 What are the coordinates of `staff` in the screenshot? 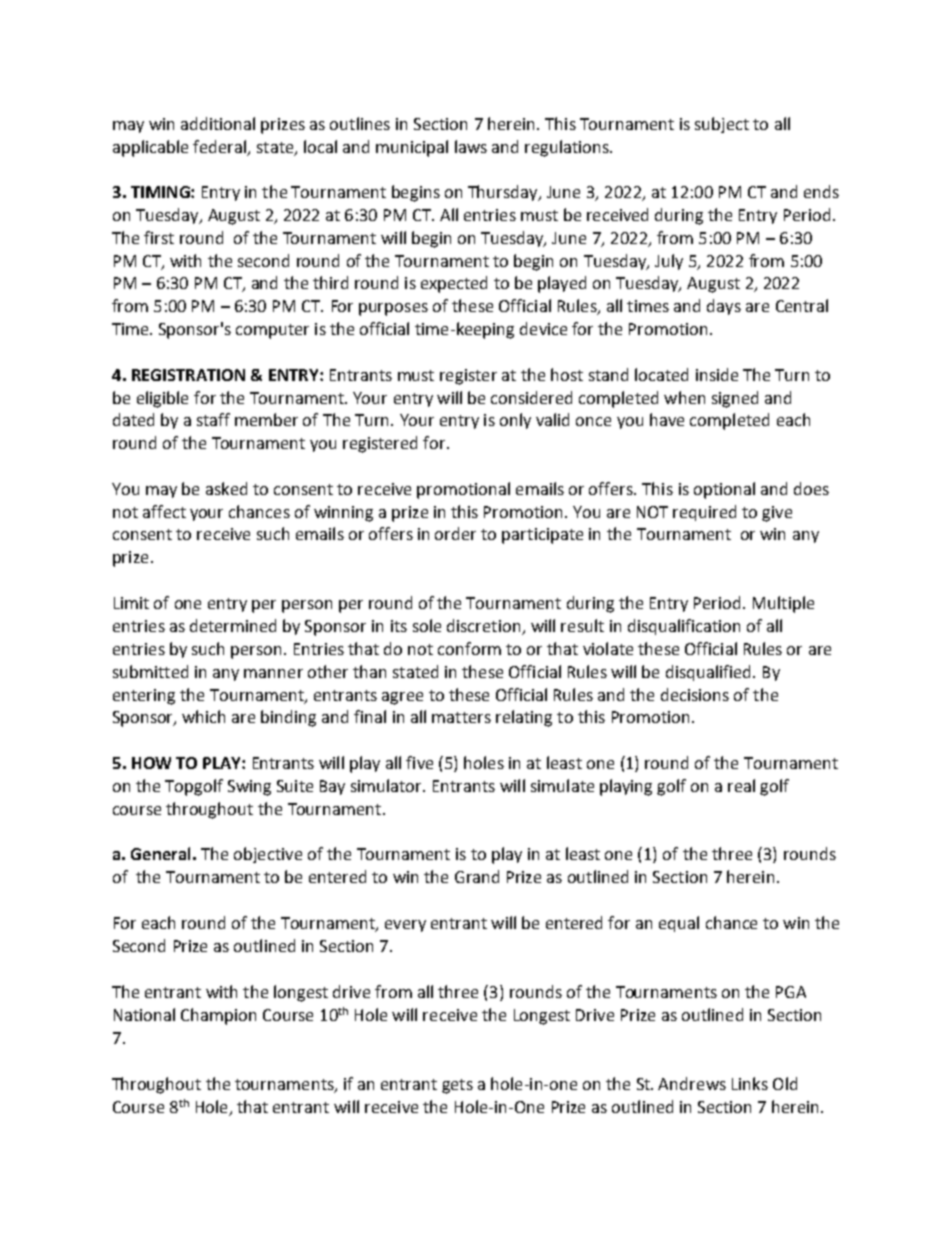 It's located at (213, 419).
